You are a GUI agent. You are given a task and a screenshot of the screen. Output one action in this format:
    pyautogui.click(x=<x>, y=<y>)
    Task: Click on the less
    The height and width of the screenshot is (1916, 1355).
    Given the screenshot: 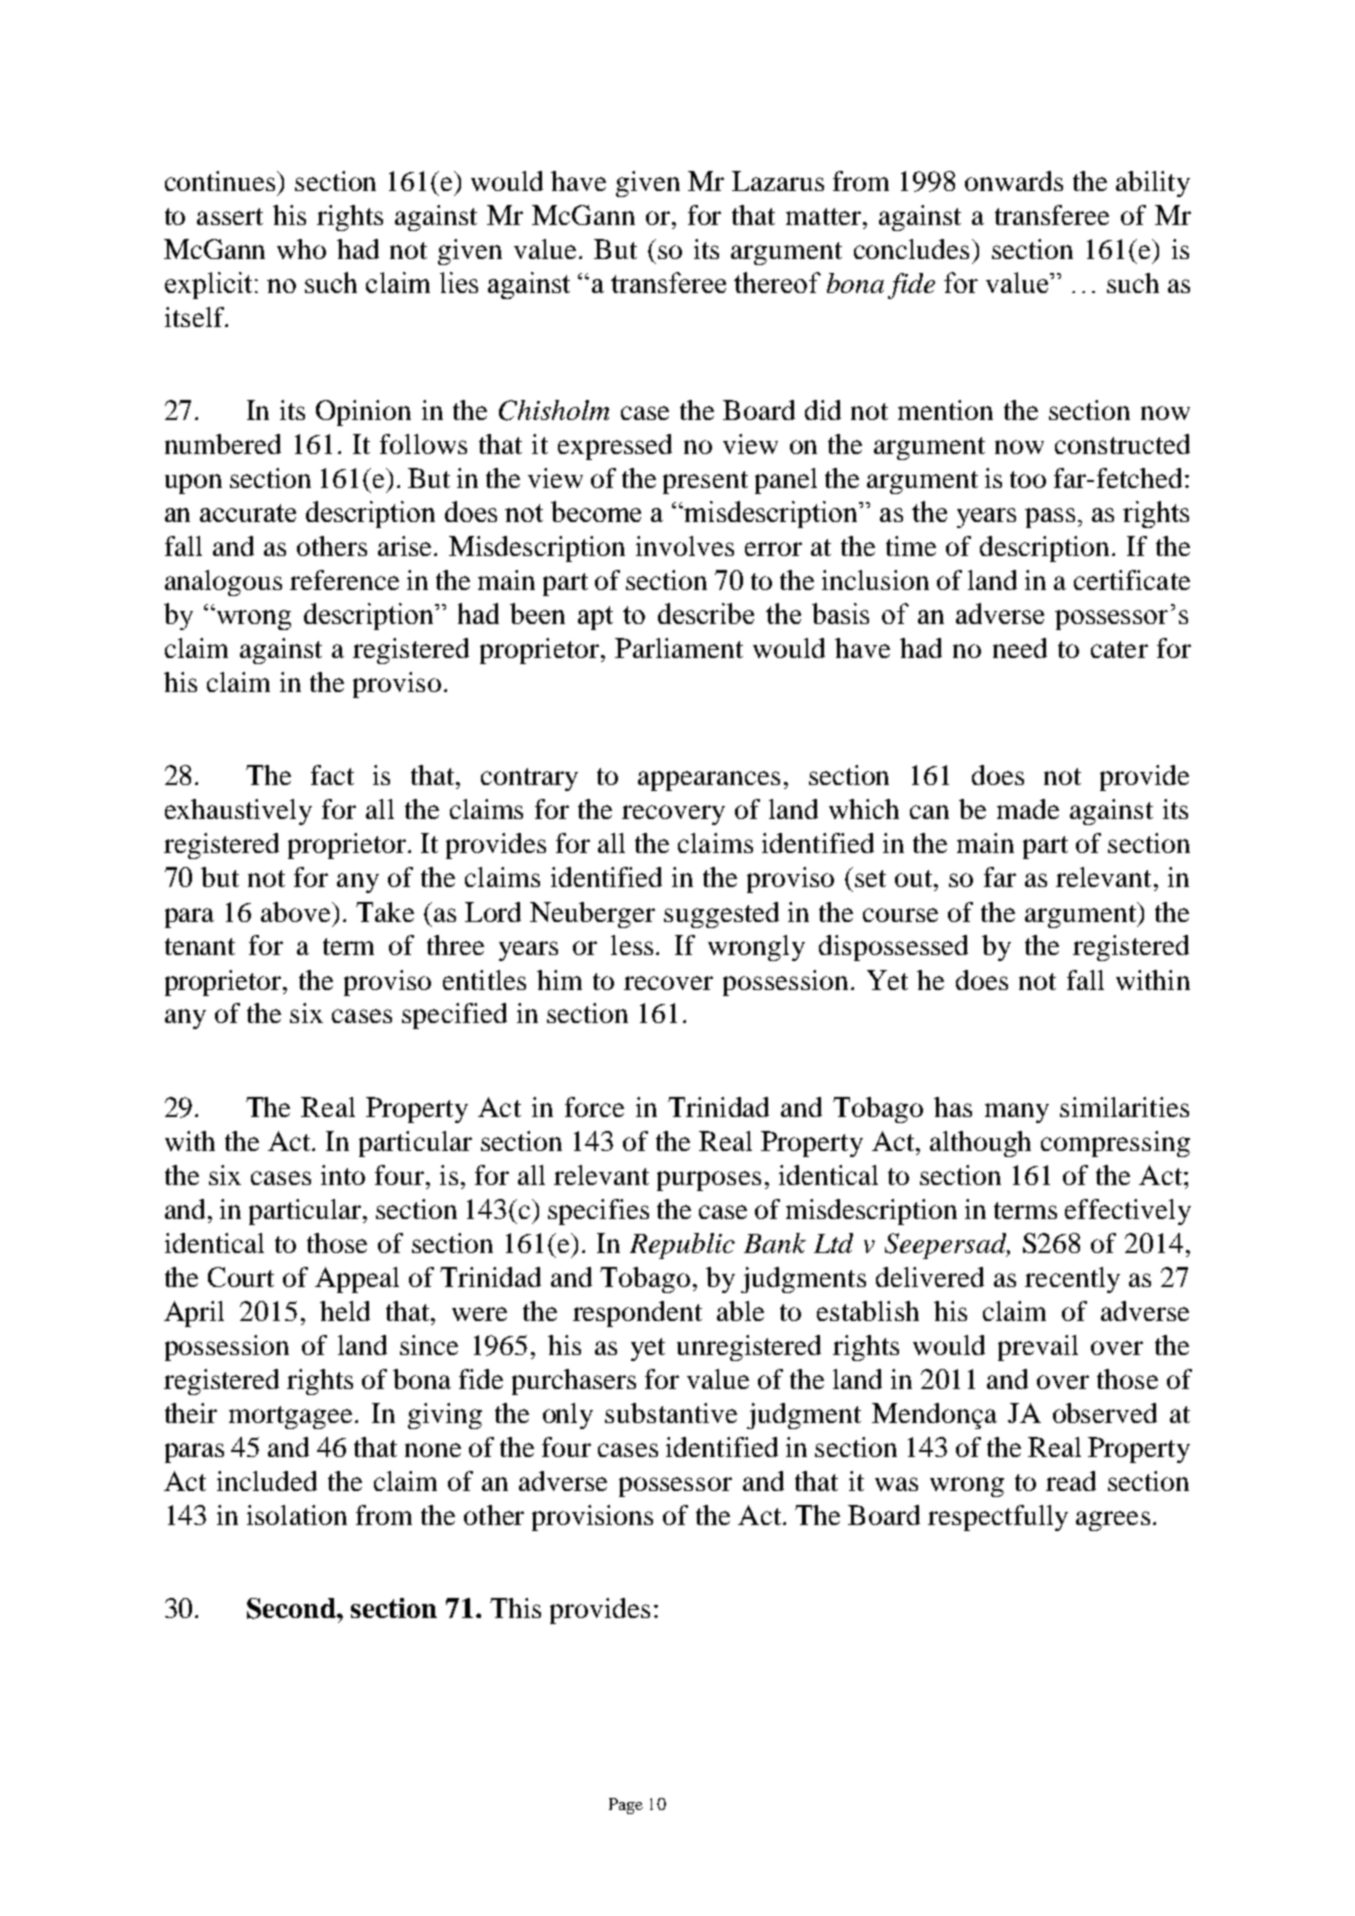 What is the action you would take?
    pyautogui.click(x=632, y=945)
